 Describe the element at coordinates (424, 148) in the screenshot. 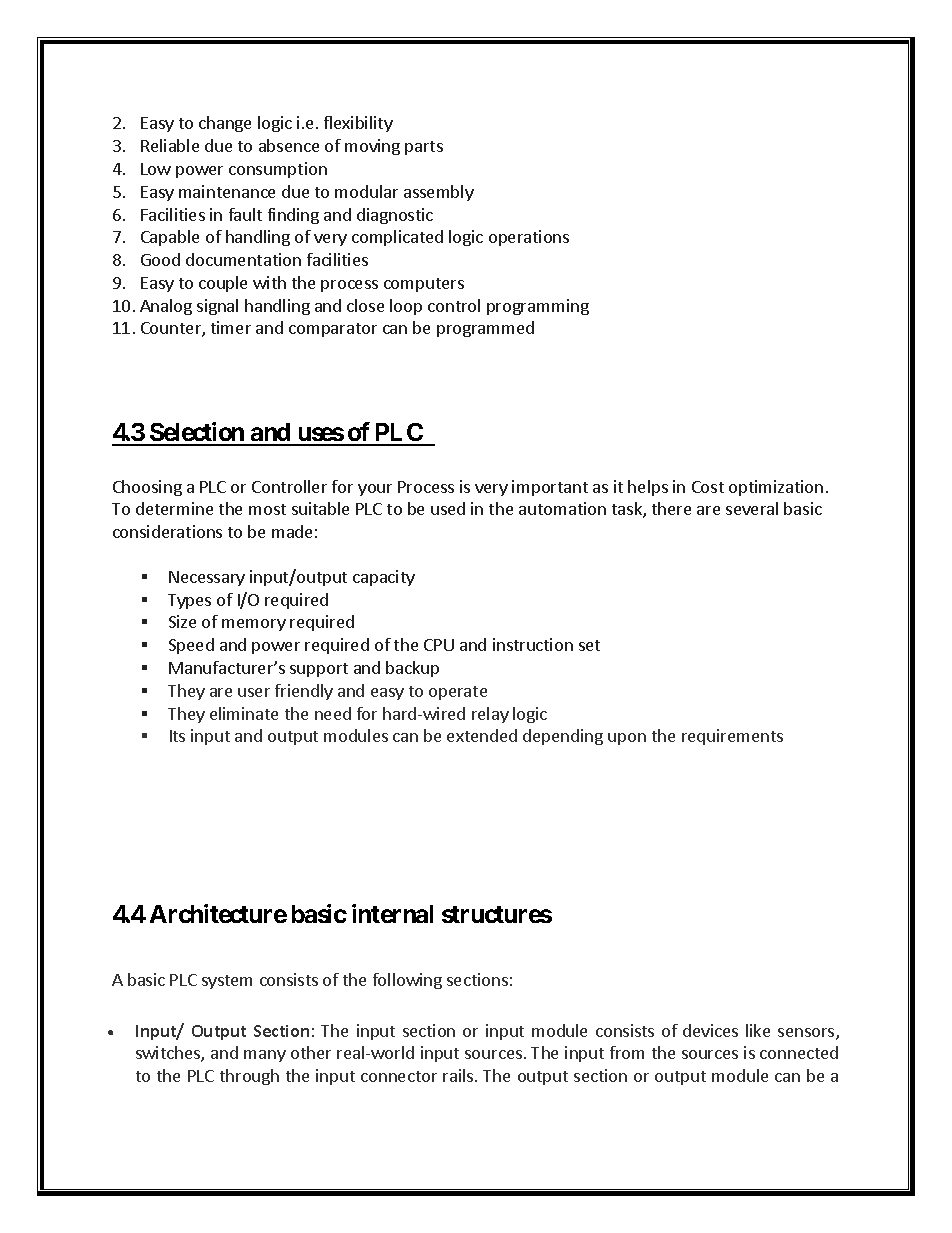

I see `parts` at that location.
